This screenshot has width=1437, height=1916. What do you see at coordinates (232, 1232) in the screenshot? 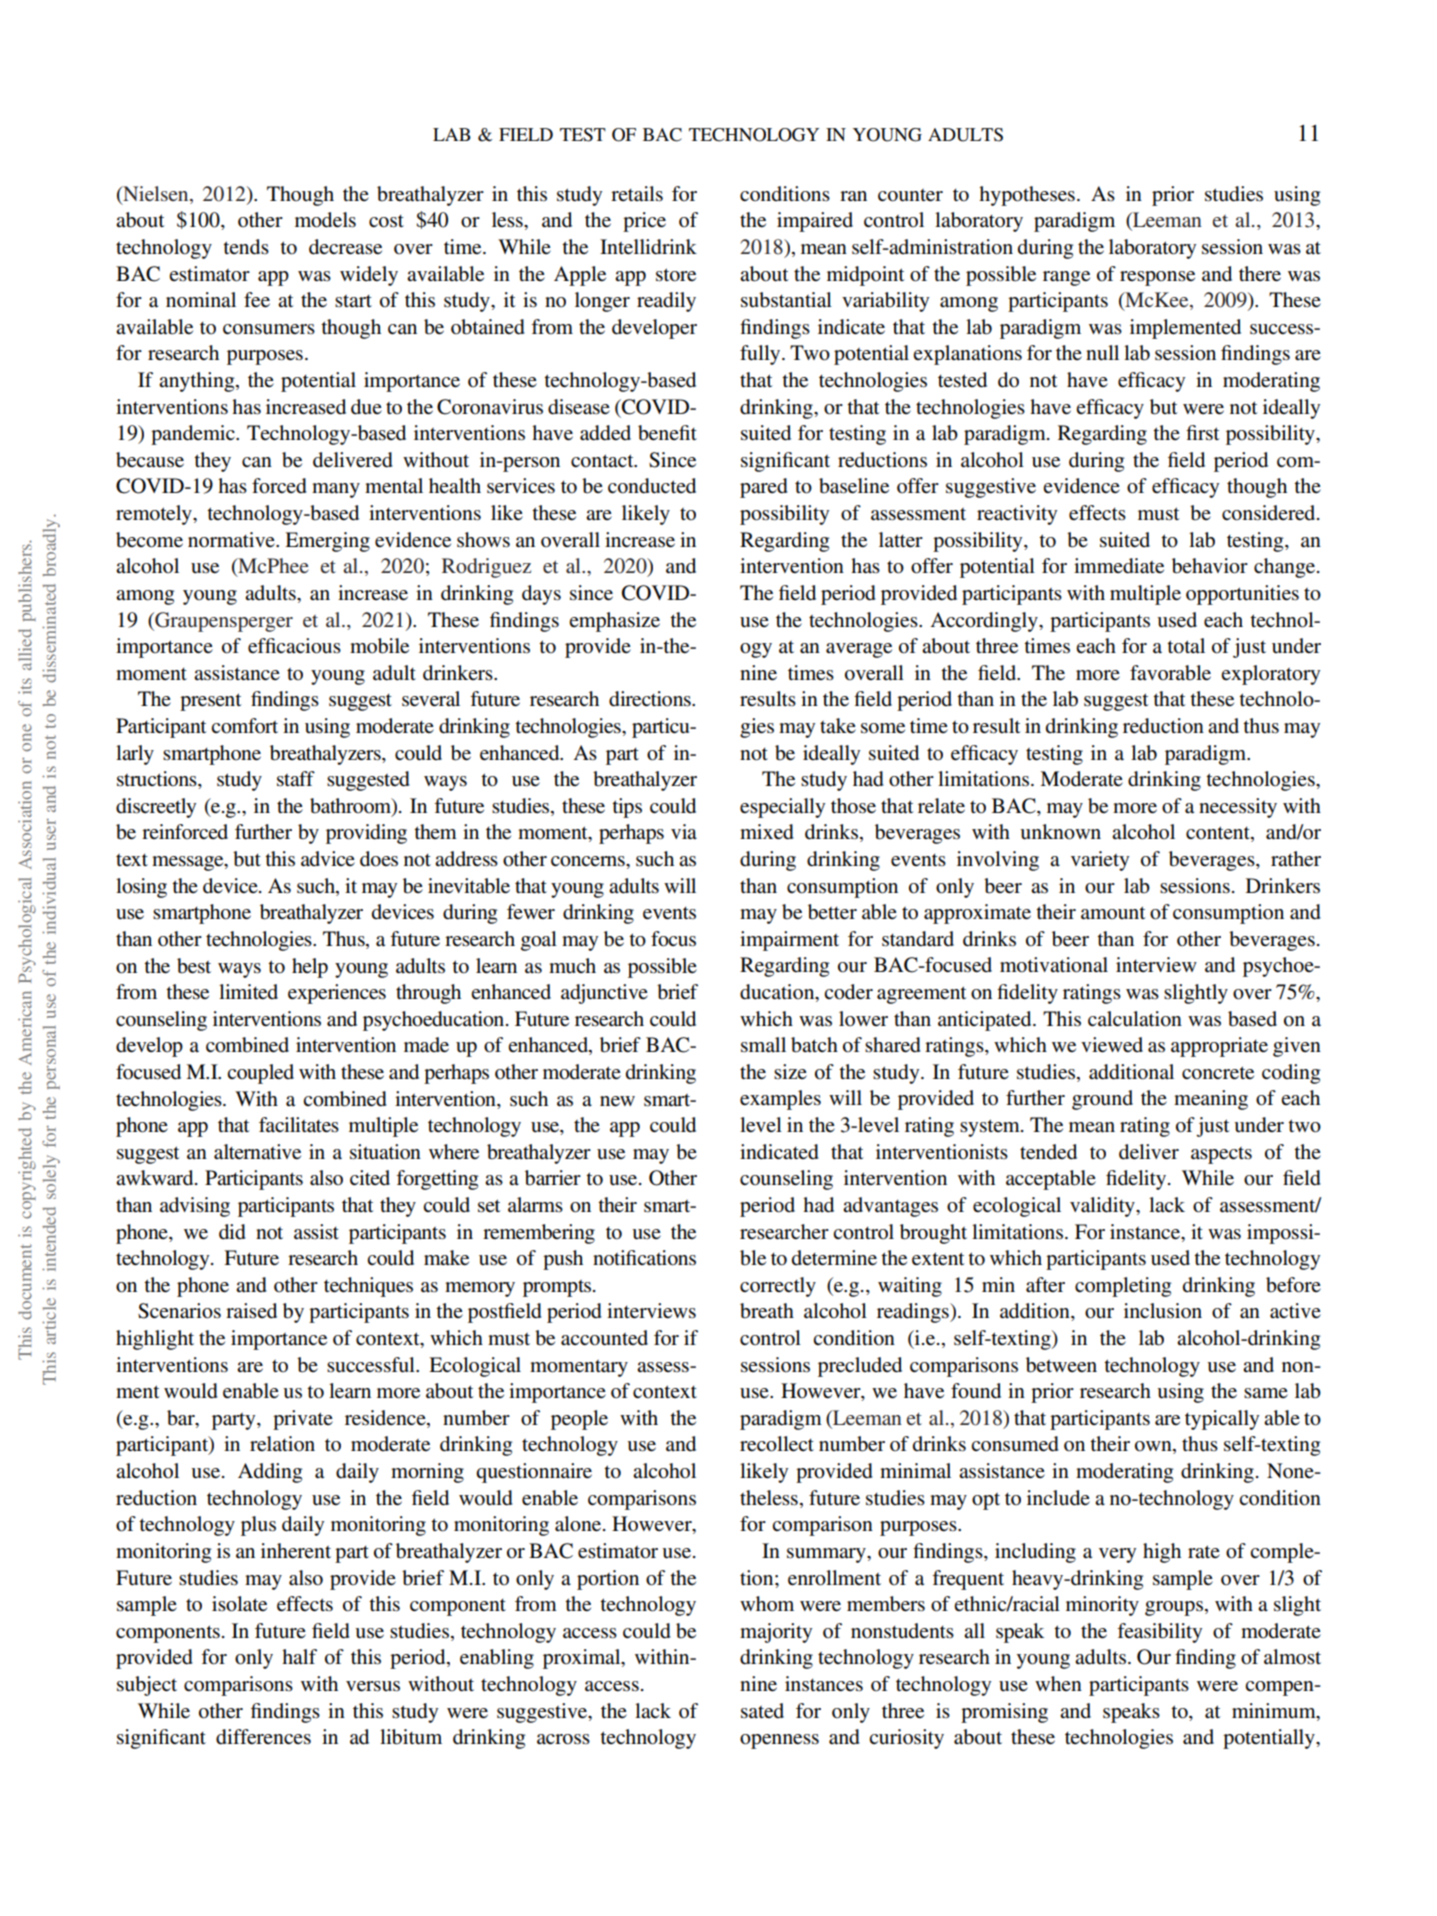
I see `did` at bounding box center [232, 1232].
